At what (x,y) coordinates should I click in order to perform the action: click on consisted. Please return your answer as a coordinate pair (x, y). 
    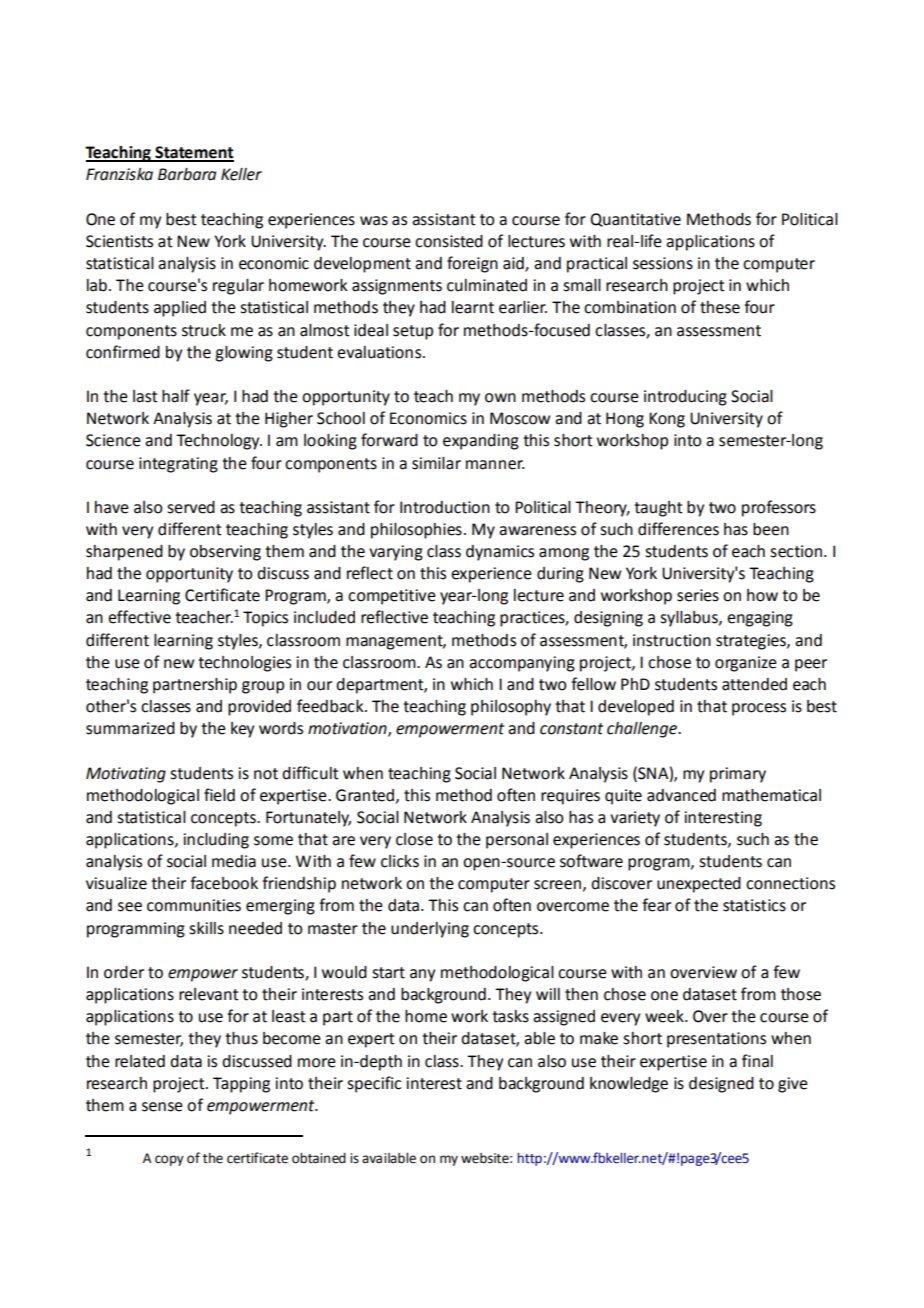
    Looking at the image, I should click on (449, 241).
